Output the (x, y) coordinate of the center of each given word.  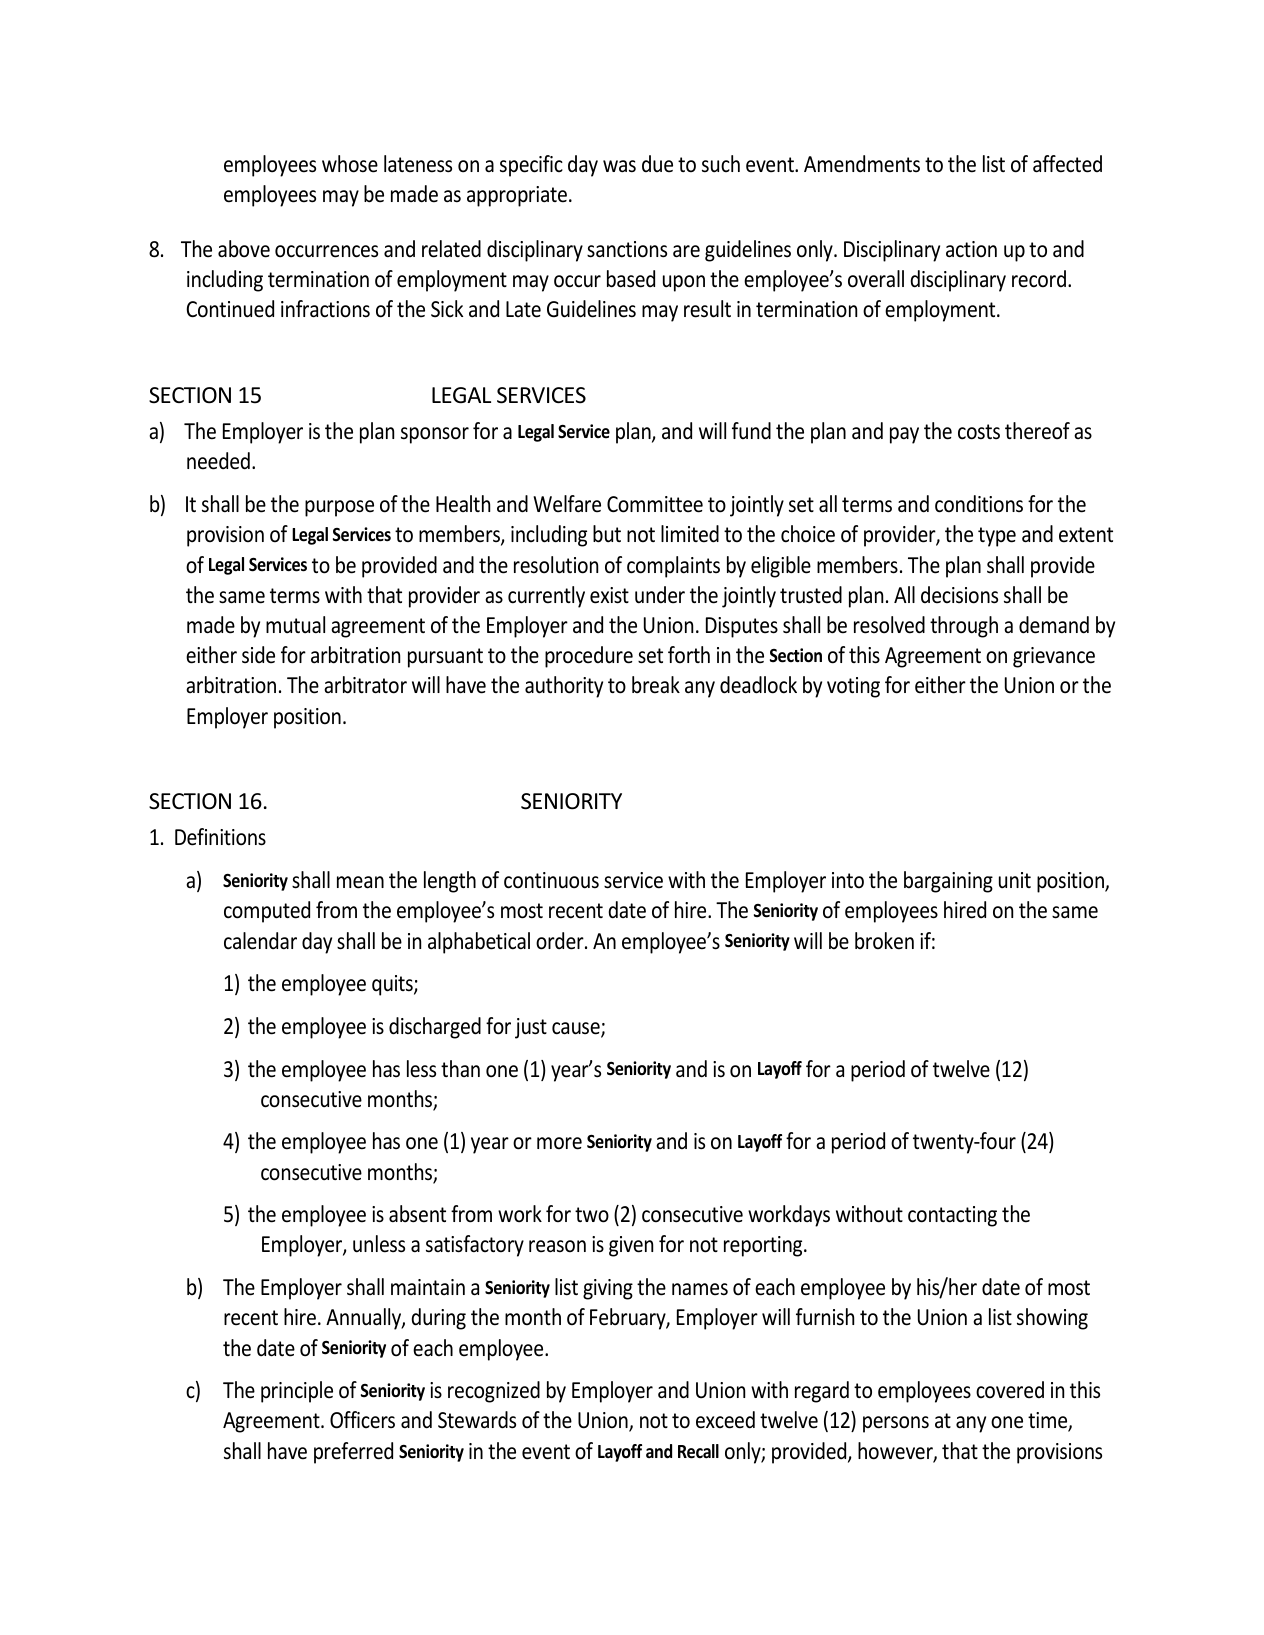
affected (1067, 164)
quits (393, 985)
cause (577, 1029)
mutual (295, 625)
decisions (959, 595)
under (660, 595)
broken (884, 941)
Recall (698, 1451)
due (657, 164)
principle (297, 1392)
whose (350, 164)
